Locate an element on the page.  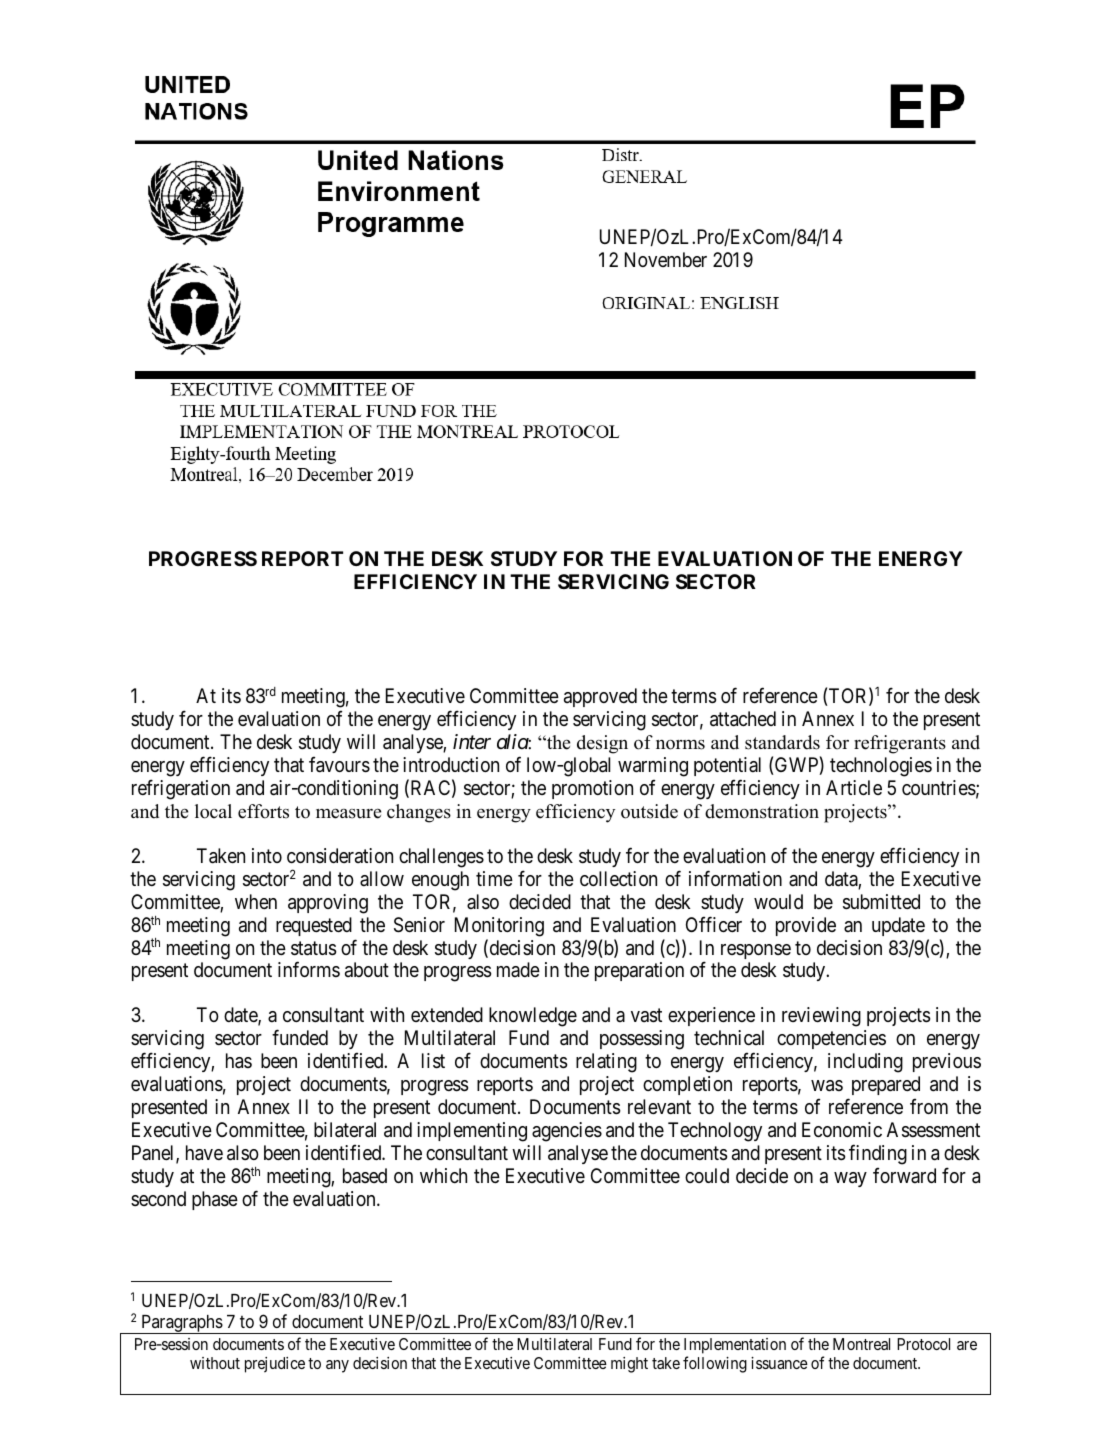
Article is located at coordinates (854, 787).
